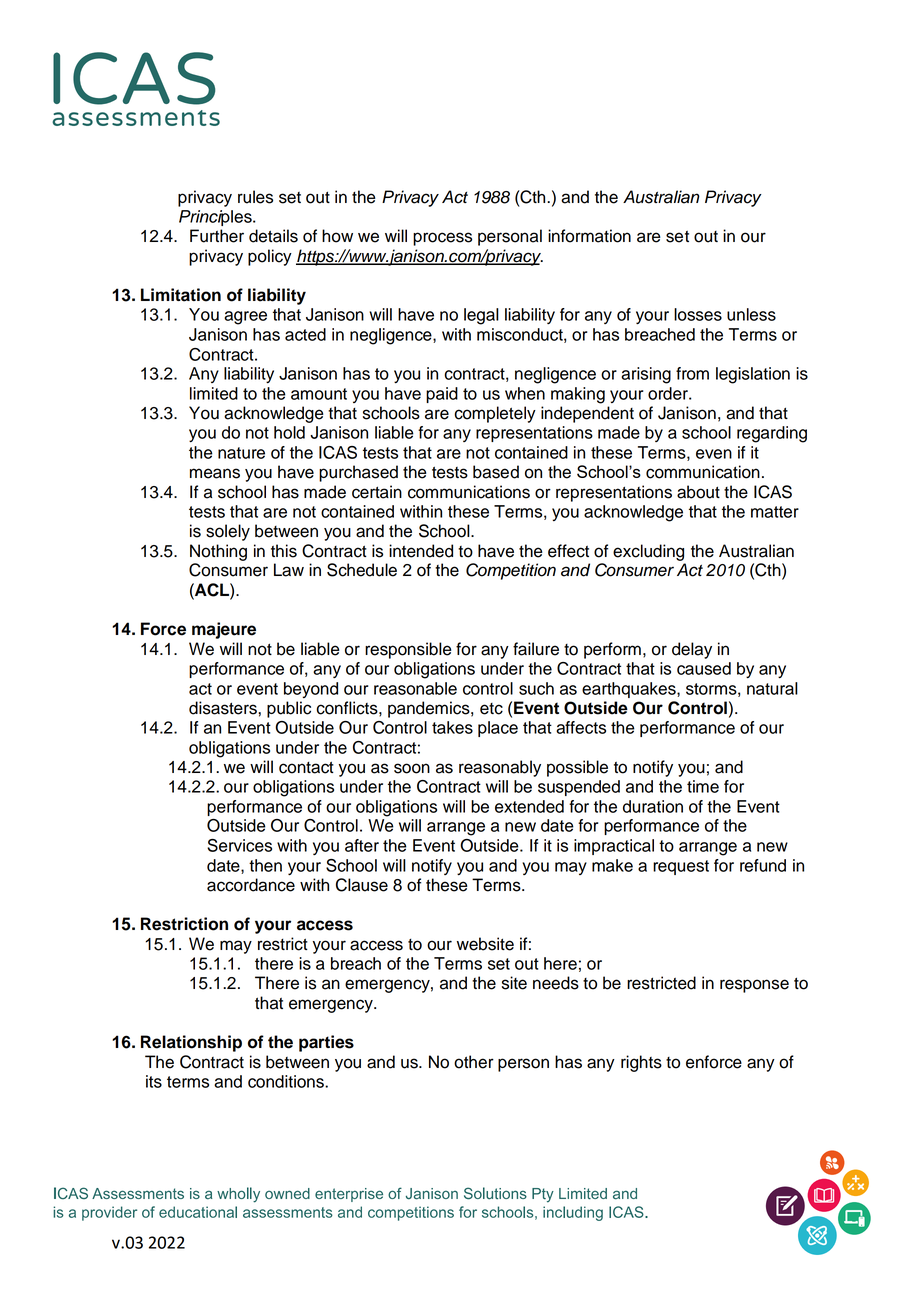  I want to click on time, so click(703, 786).
